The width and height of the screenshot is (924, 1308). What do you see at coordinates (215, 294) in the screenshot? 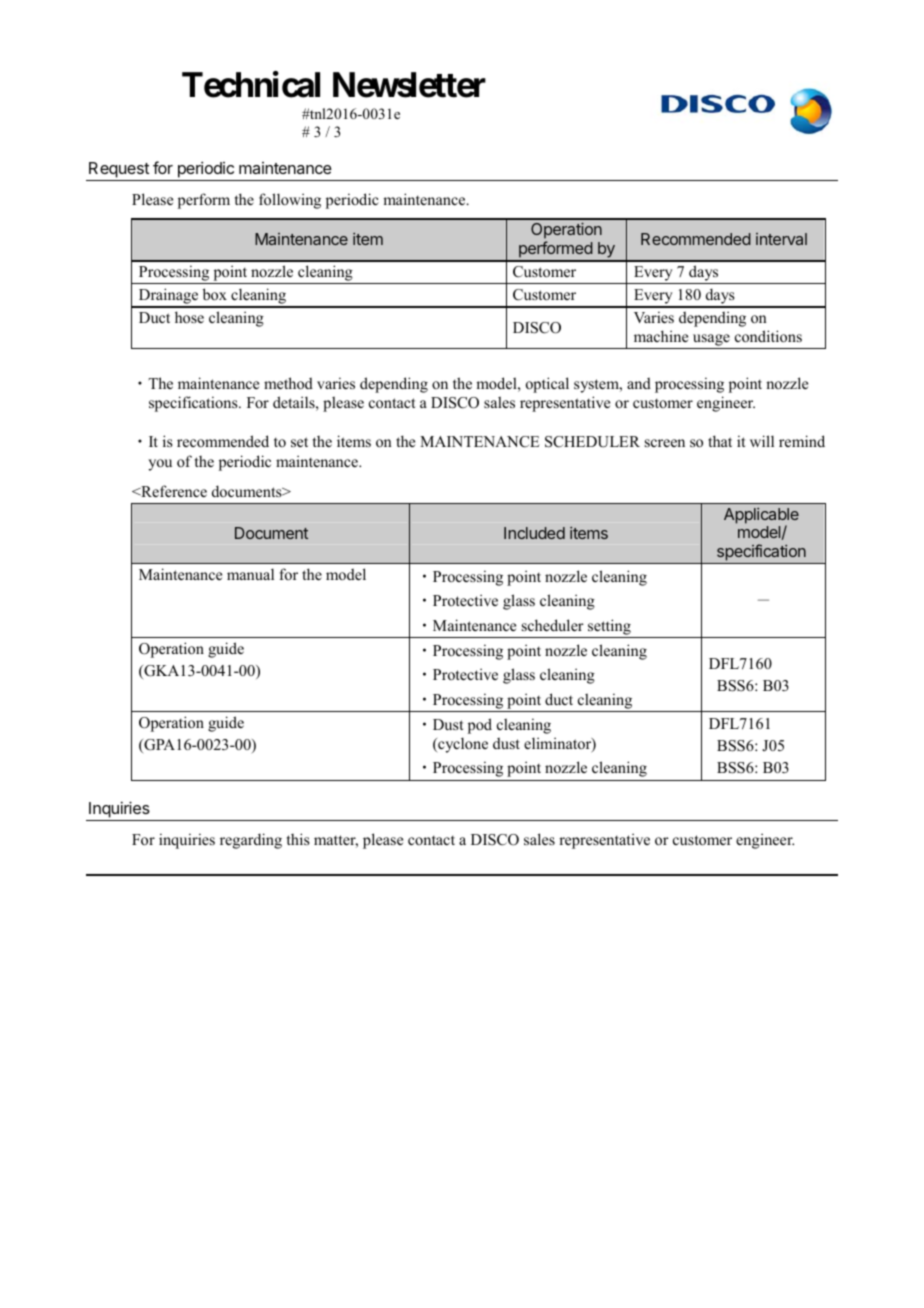
I see `box` at bounding box center [215, 294].
